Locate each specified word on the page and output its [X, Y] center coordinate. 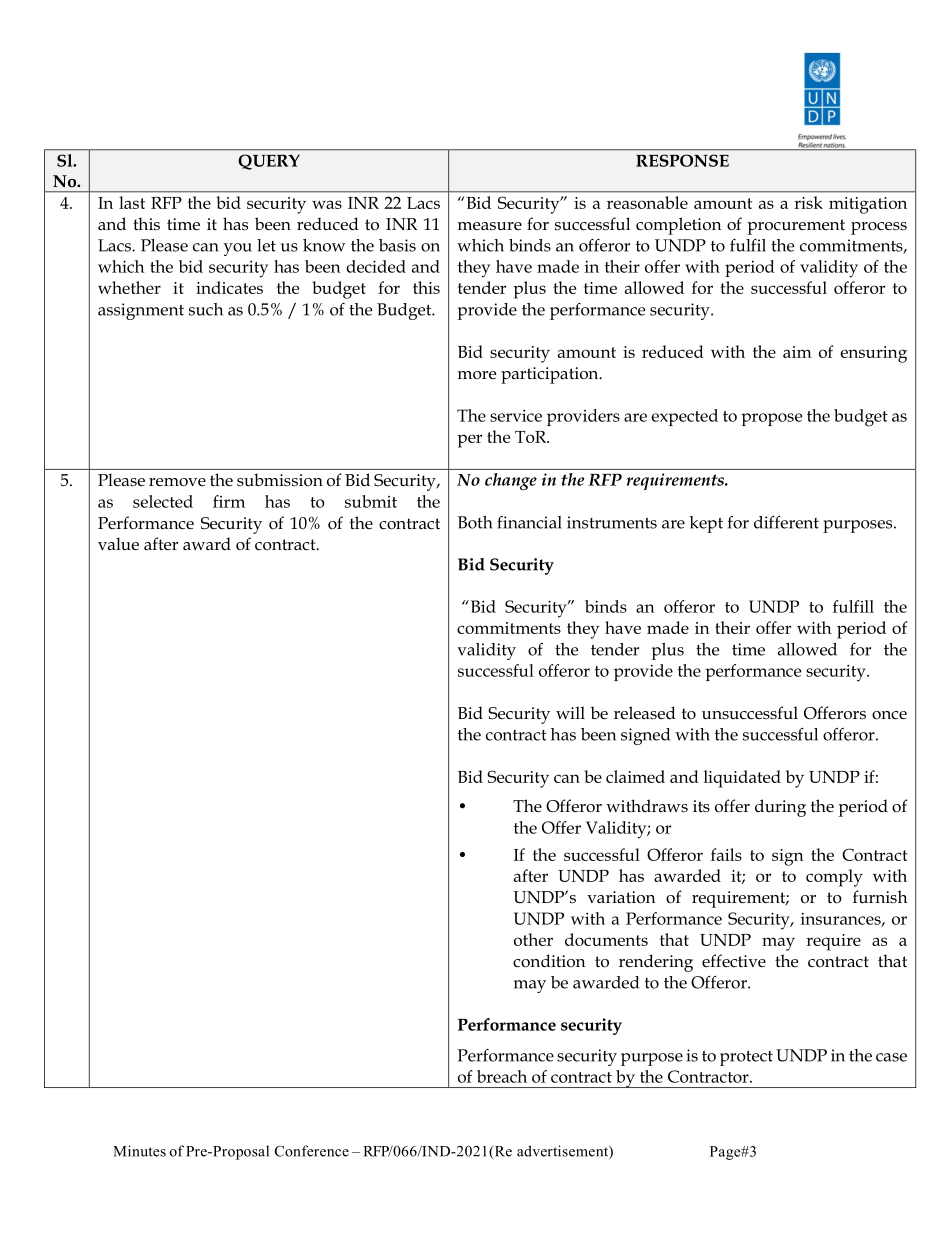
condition [549, 961]
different [786, 522]
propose [771, 419]
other [533, 939]
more [477, 375]
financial [529, 522]
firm [229, 501]
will [570, 712]
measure [490, 226]
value [118, 544]
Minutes [139, 1151]
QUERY [269, 162]
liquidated [742, 779]
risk [808, 202]
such [206, 309]
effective [734, 960]
